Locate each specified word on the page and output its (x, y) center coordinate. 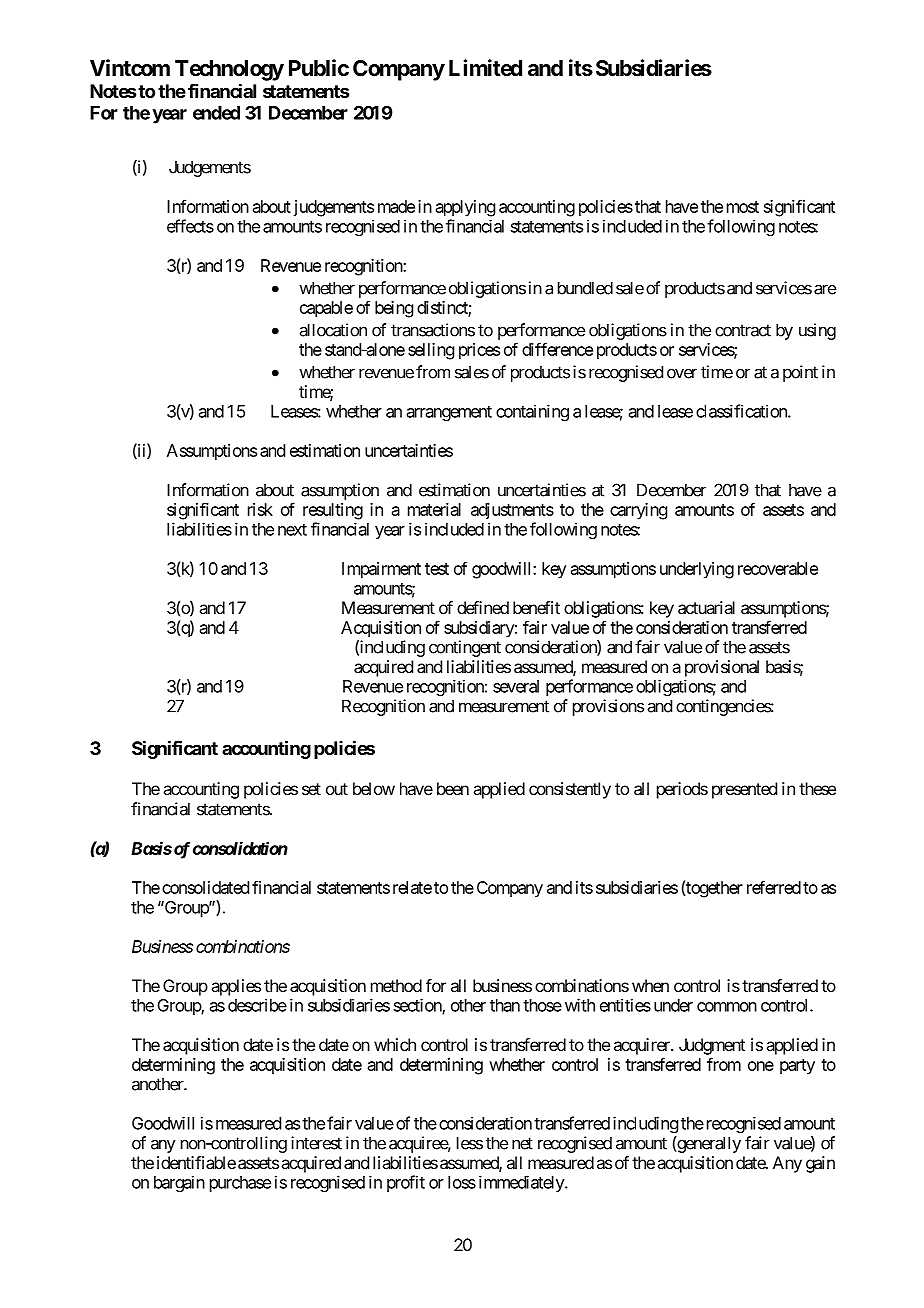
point (800, 373)
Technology (229, 70)
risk (260, 509)
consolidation (240, 848)
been (453, 788)
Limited (485, 67)
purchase (240, 1184)
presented (744, 790)
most (743, 207)
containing (532, 412)
